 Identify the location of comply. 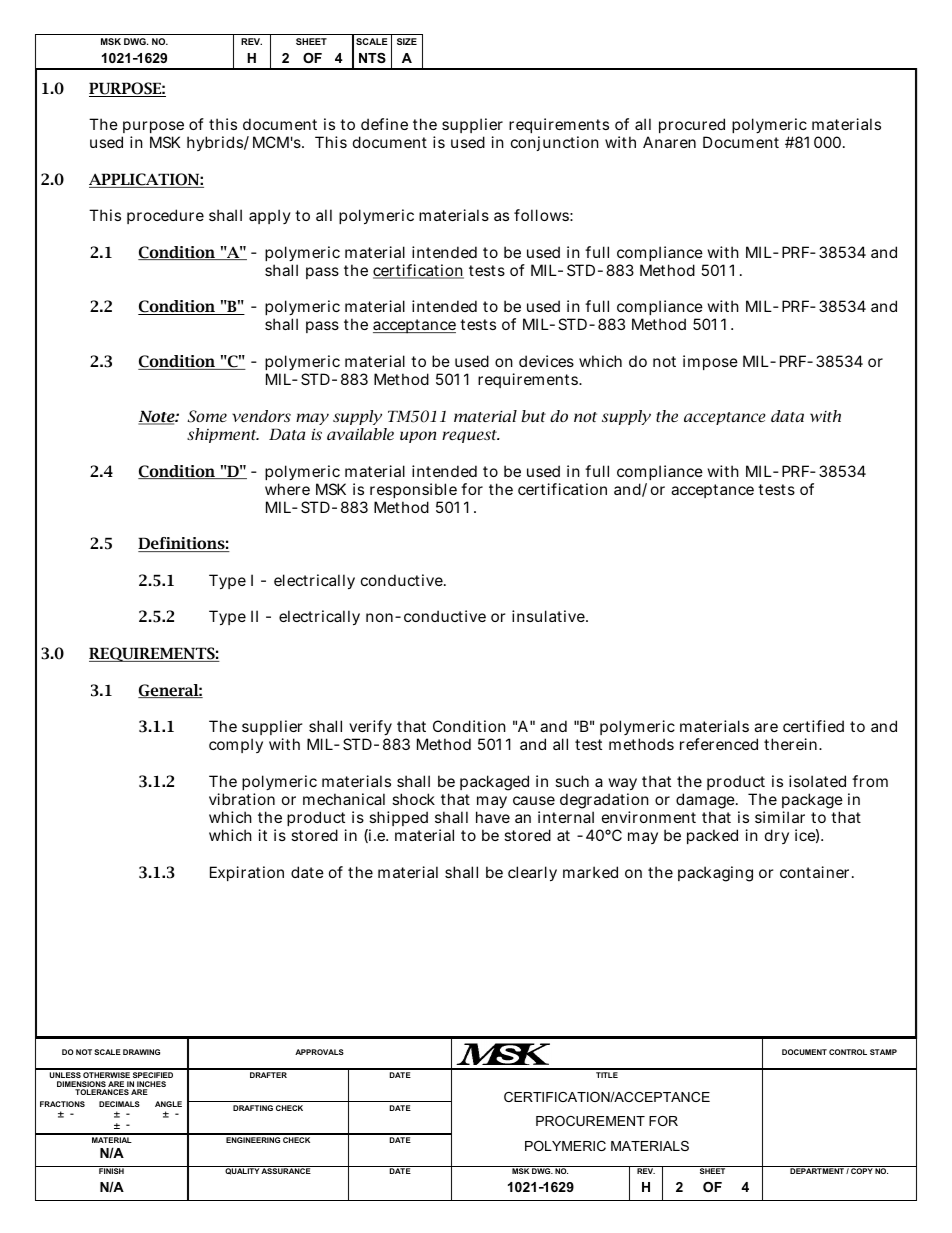
(236, 745).
